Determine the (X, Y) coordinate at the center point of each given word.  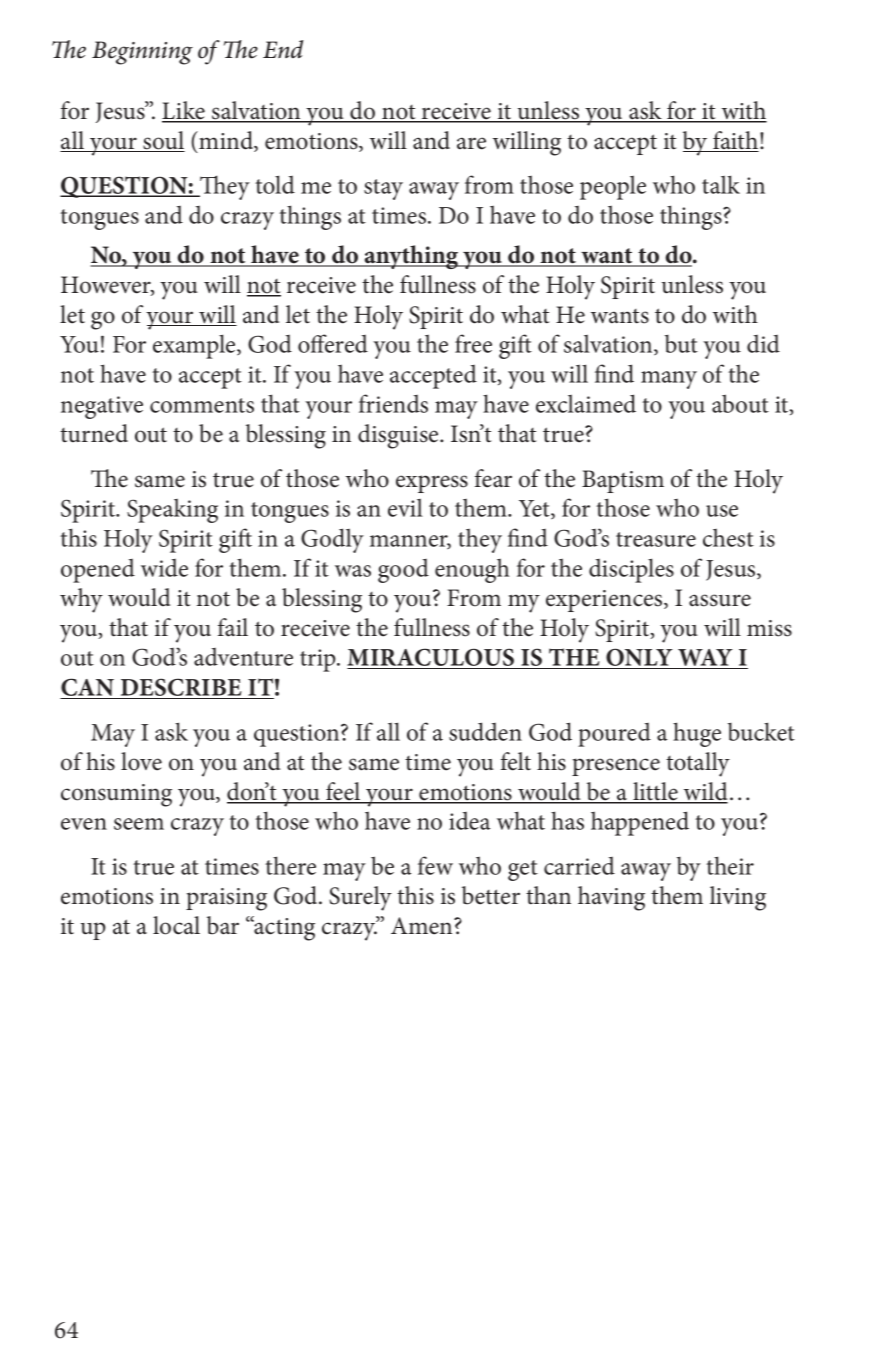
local (176, 925)
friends (393, 403)
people (613, 187)
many (669, 380)
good (403, 570)
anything (412, 257)
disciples (631, 570)
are (471, 143)
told (275, 184)
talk (721, 184)
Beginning (142, 53)
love (141, 761)
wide (164, 567)
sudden (485, 731)
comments (202, 405)
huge (697, 734)
